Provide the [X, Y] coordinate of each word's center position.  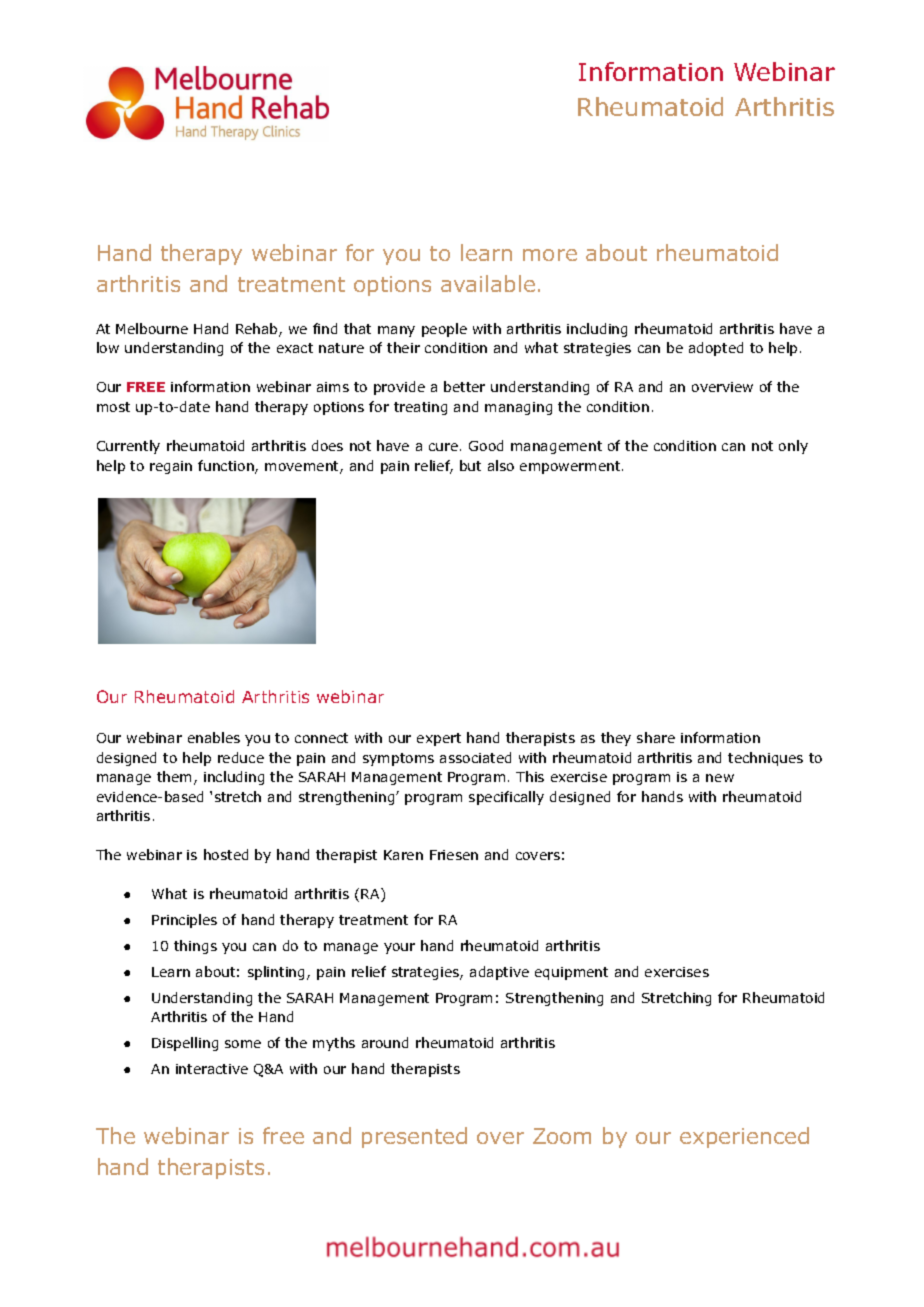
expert [439, 739]
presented [414, 1137]
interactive [212, 1069]
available [488, 283]
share [656, 737]
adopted [716, 349]
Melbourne [152, 328]
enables [214, 737]
